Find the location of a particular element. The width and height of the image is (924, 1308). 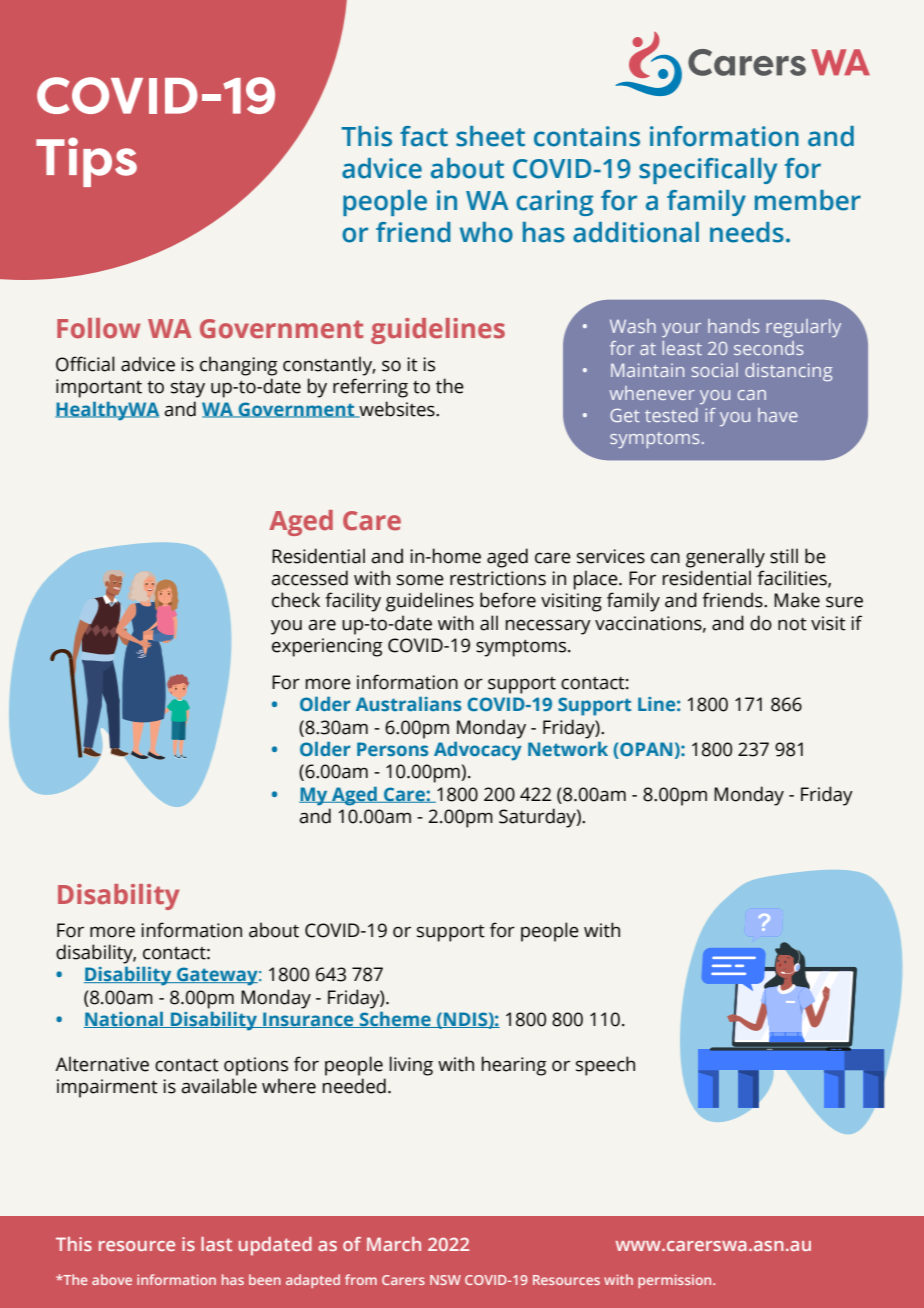

specifically is located at coordinates (708, 171).
